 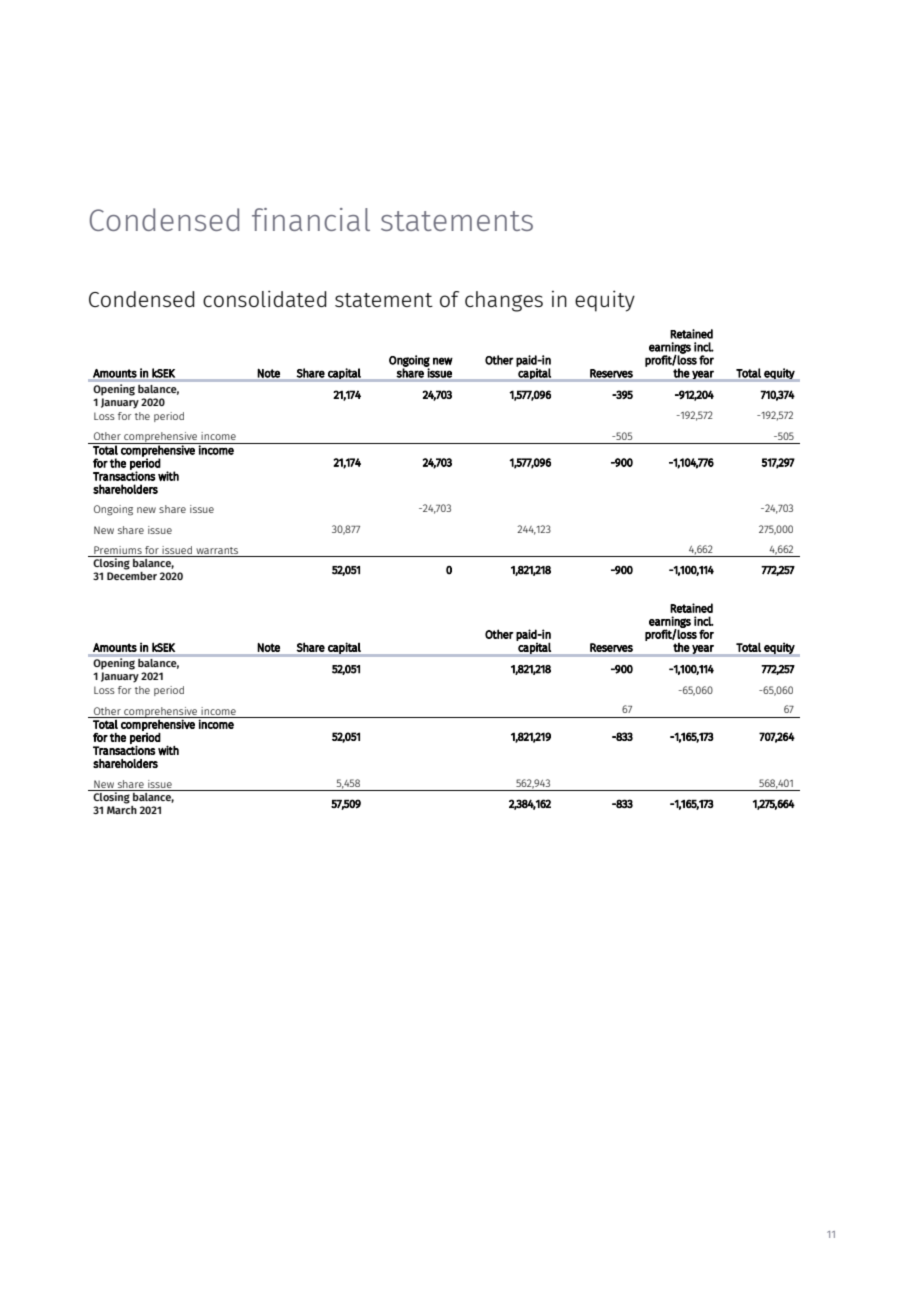 What do you see at coordinates (311, 219) in the document?
I see `financial` at bounding box center [311, 219].
